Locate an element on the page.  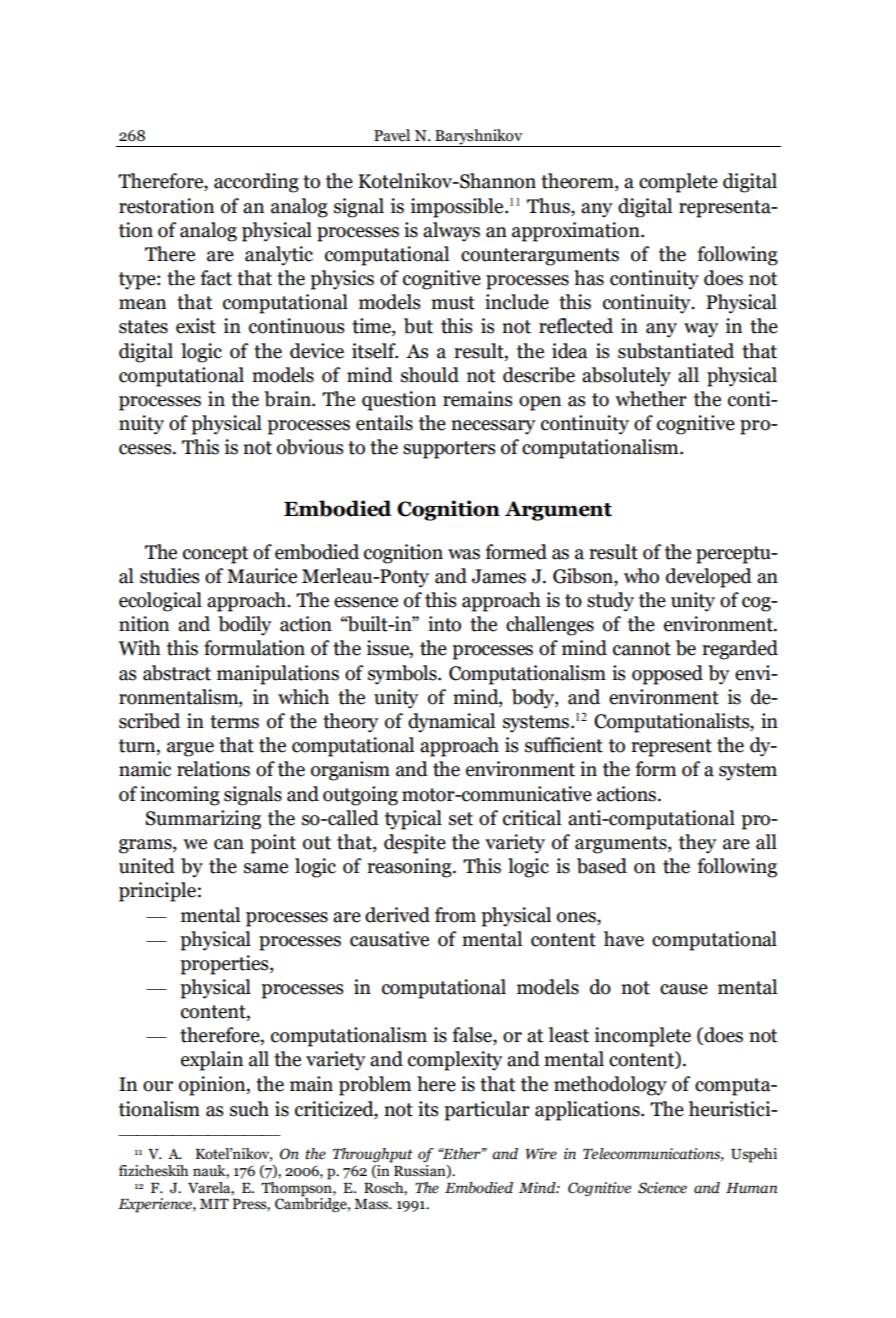
was is located at coordinates (464, 554).
